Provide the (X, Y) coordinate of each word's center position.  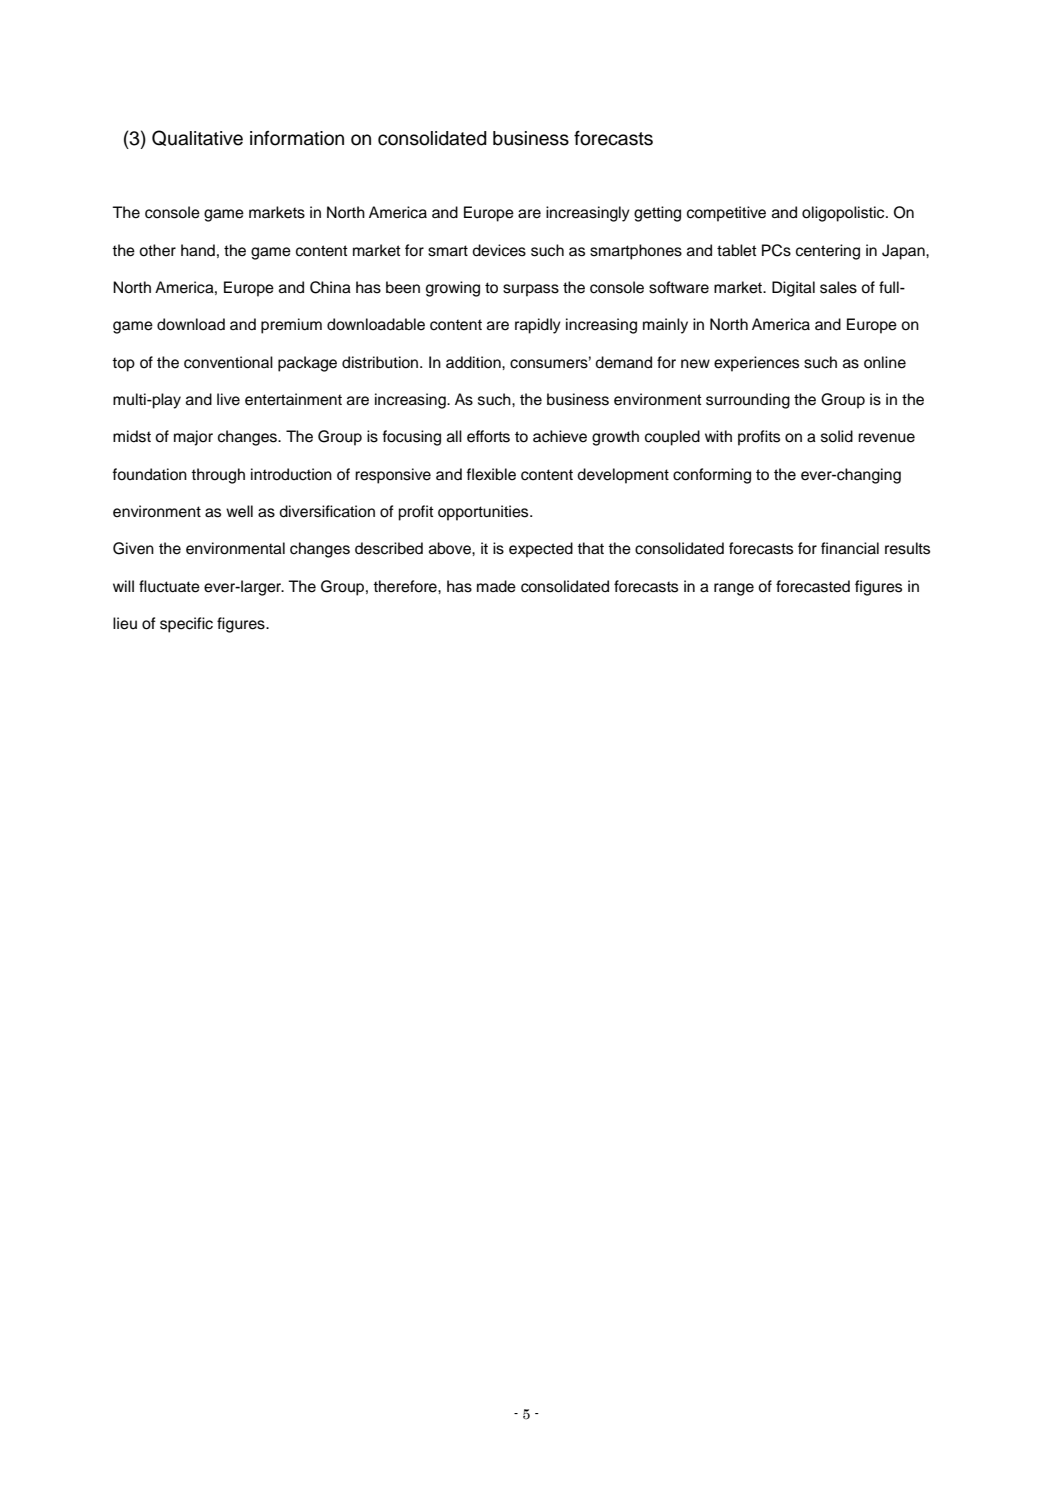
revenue (886, 438)
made (496, 586)
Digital (793, 289)
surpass (531, 290)
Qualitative (197, 138)
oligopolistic (844, 214)
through (218, 476)
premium (291, 326)
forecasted (813, 586)
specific (186, 625)
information (297, 138)
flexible (491, 474)
